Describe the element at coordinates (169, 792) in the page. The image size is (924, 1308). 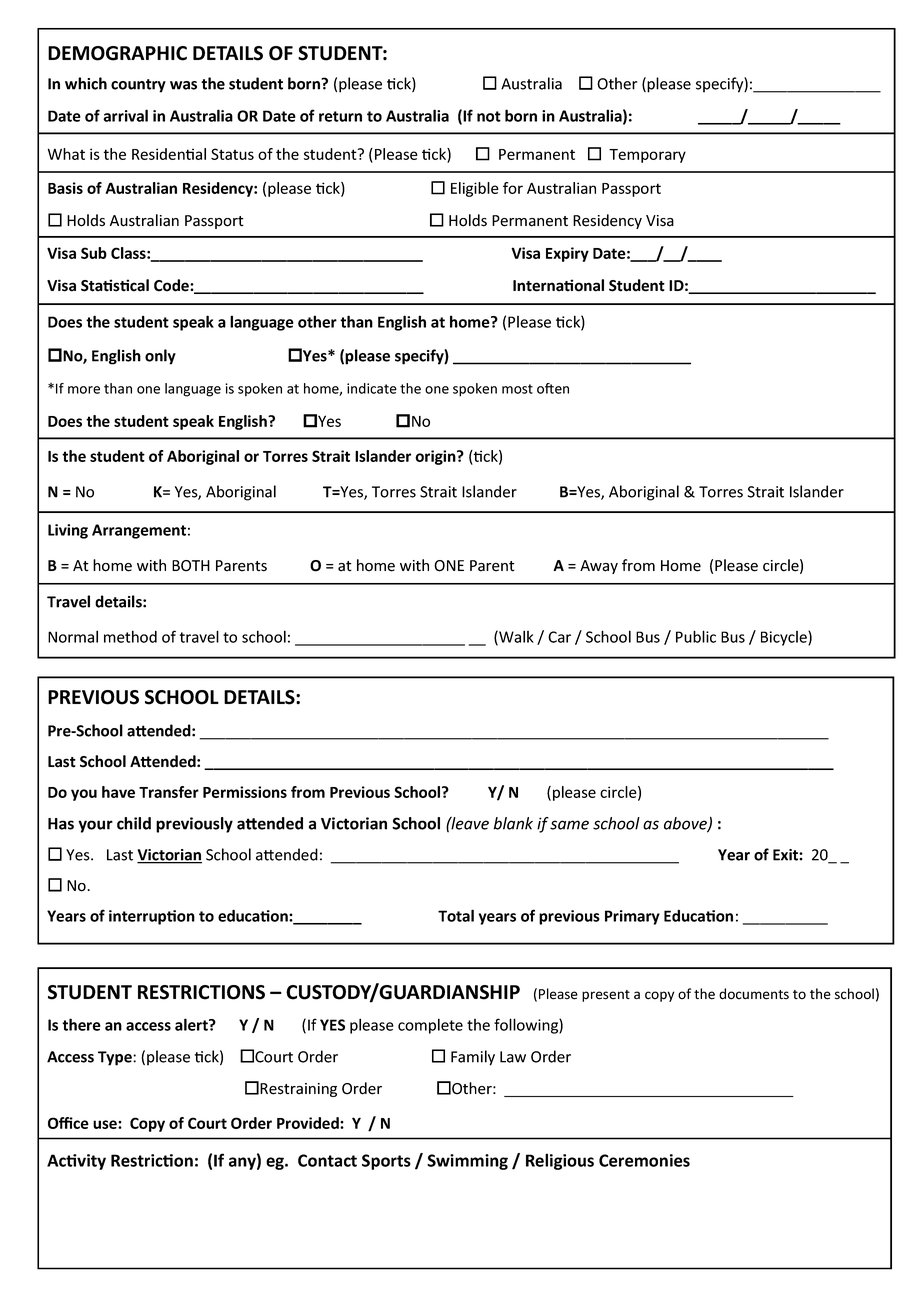
I see `Transfer` at that location.
